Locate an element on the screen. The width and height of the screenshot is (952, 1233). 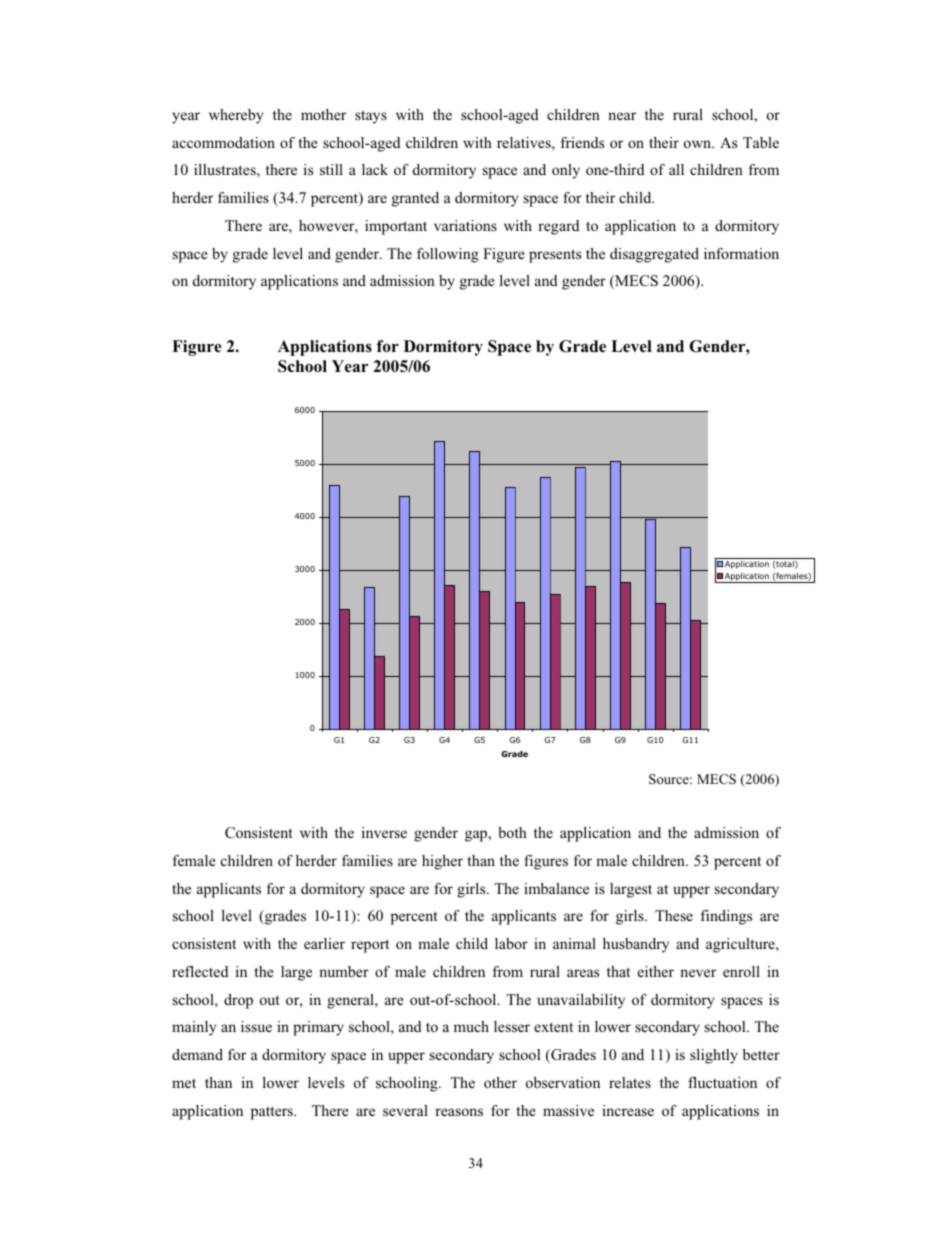
reasons is located at coordinates (459, 1112).
